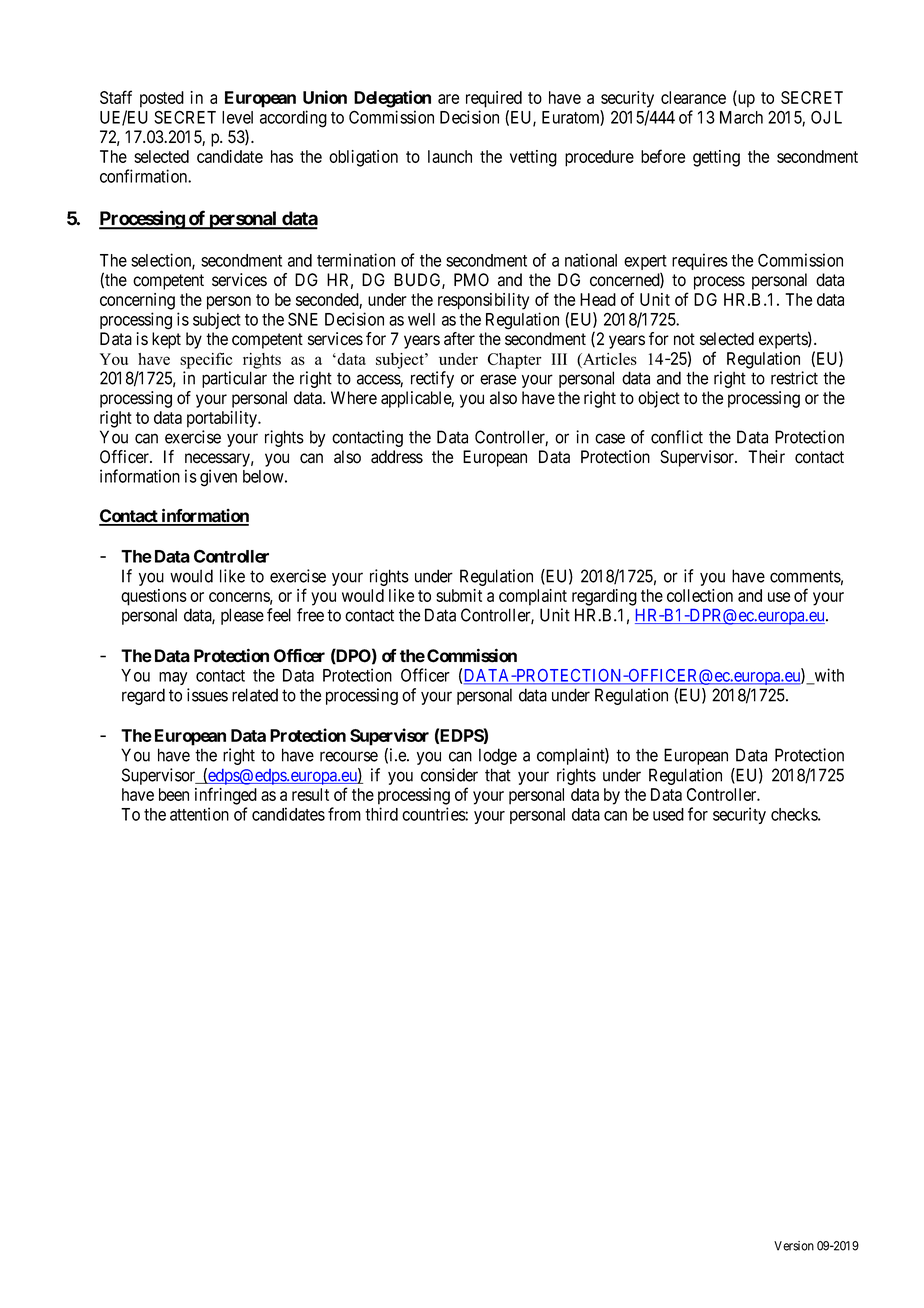  What do you see at coordinates (199, 814) in the image?
I see `attention` at bounding box center [199, 814].
